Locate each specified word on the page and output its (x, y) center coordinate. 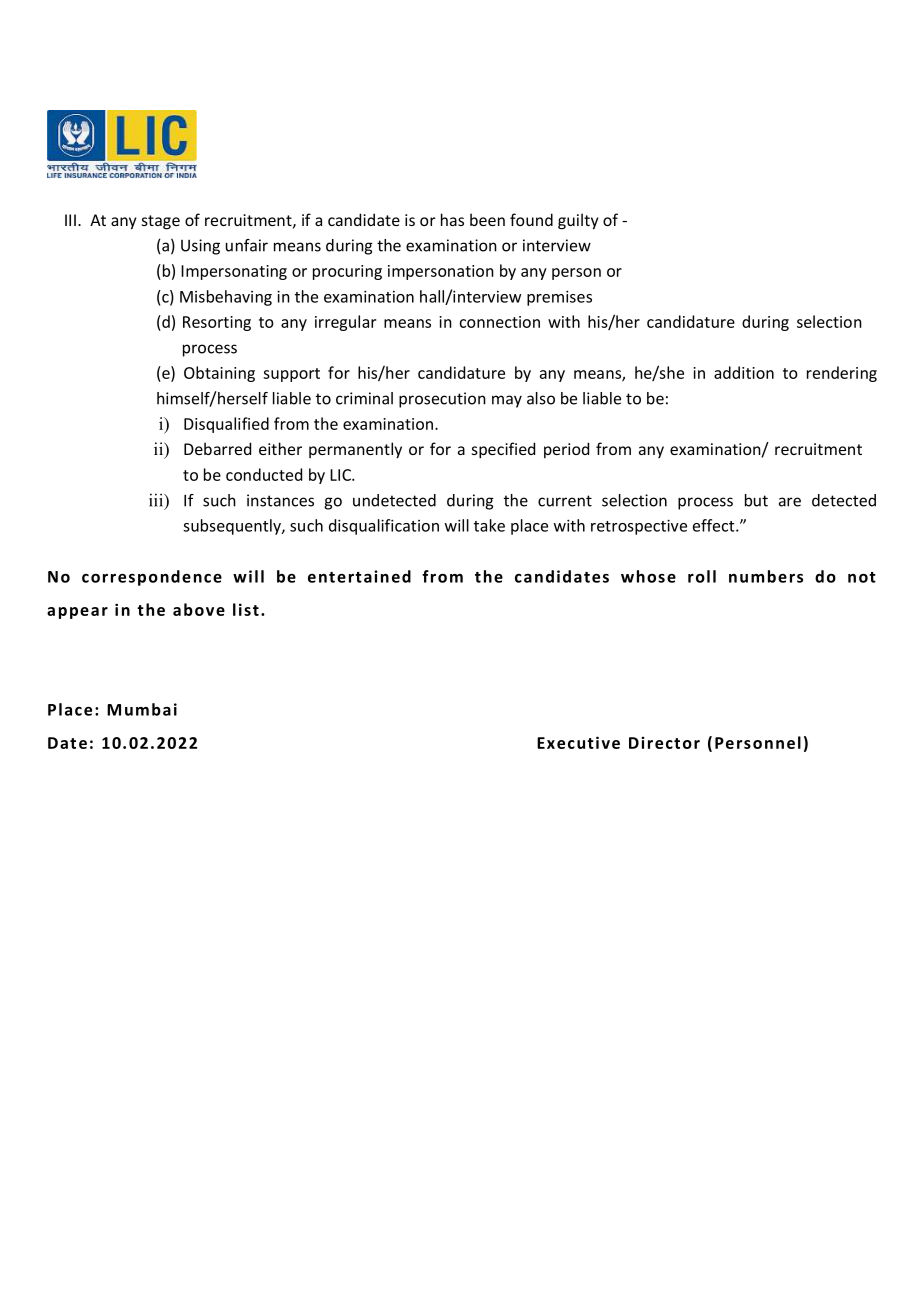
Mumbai (142, 709)
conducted (264, 474)
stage (161, 222)
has (452, 219)
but (756, 500)
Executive (578, 742)
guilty (578, 221)
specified (503, 450)
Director (664, 742)
